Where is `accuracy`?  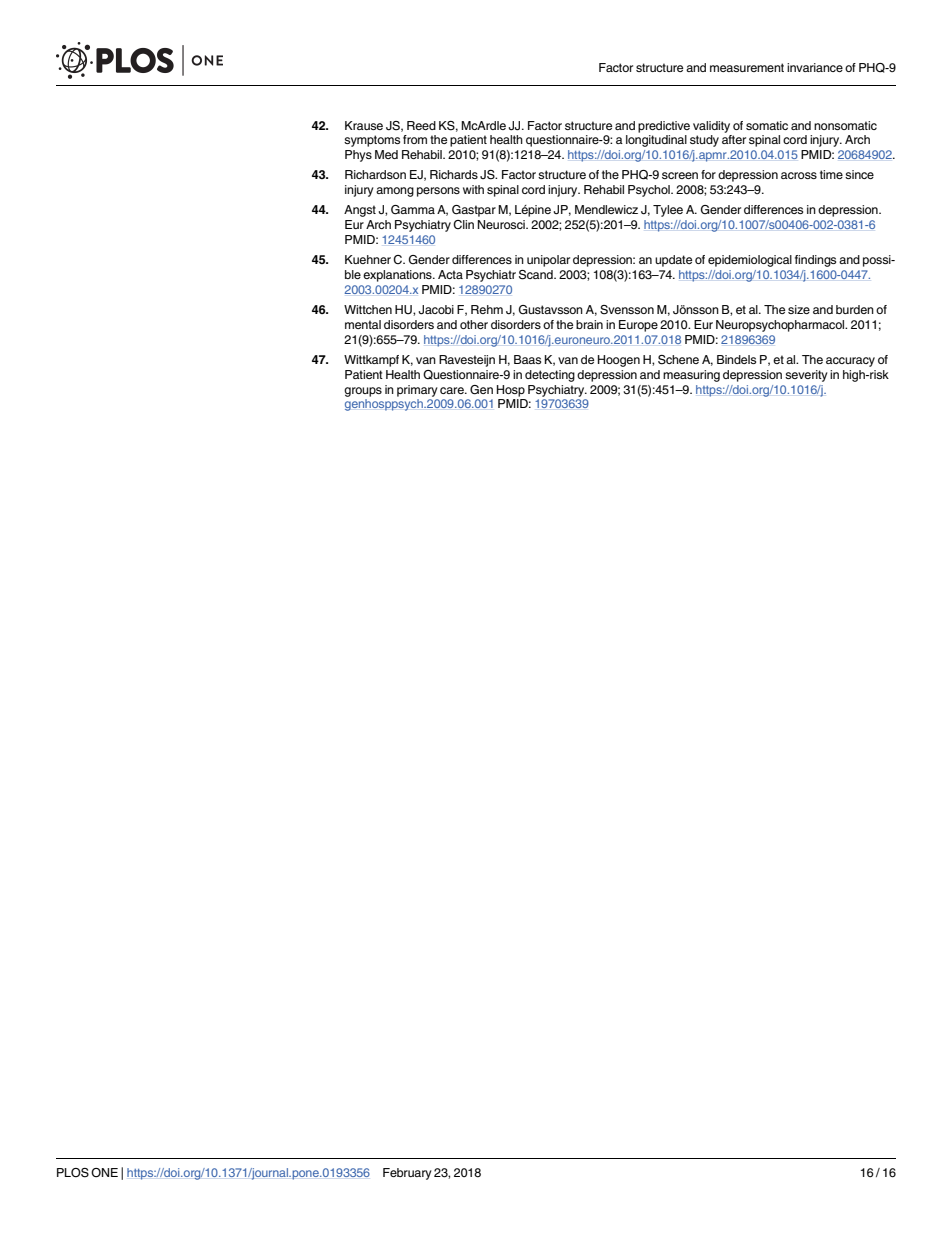
accuracy is located at coordinates (850, 362).
